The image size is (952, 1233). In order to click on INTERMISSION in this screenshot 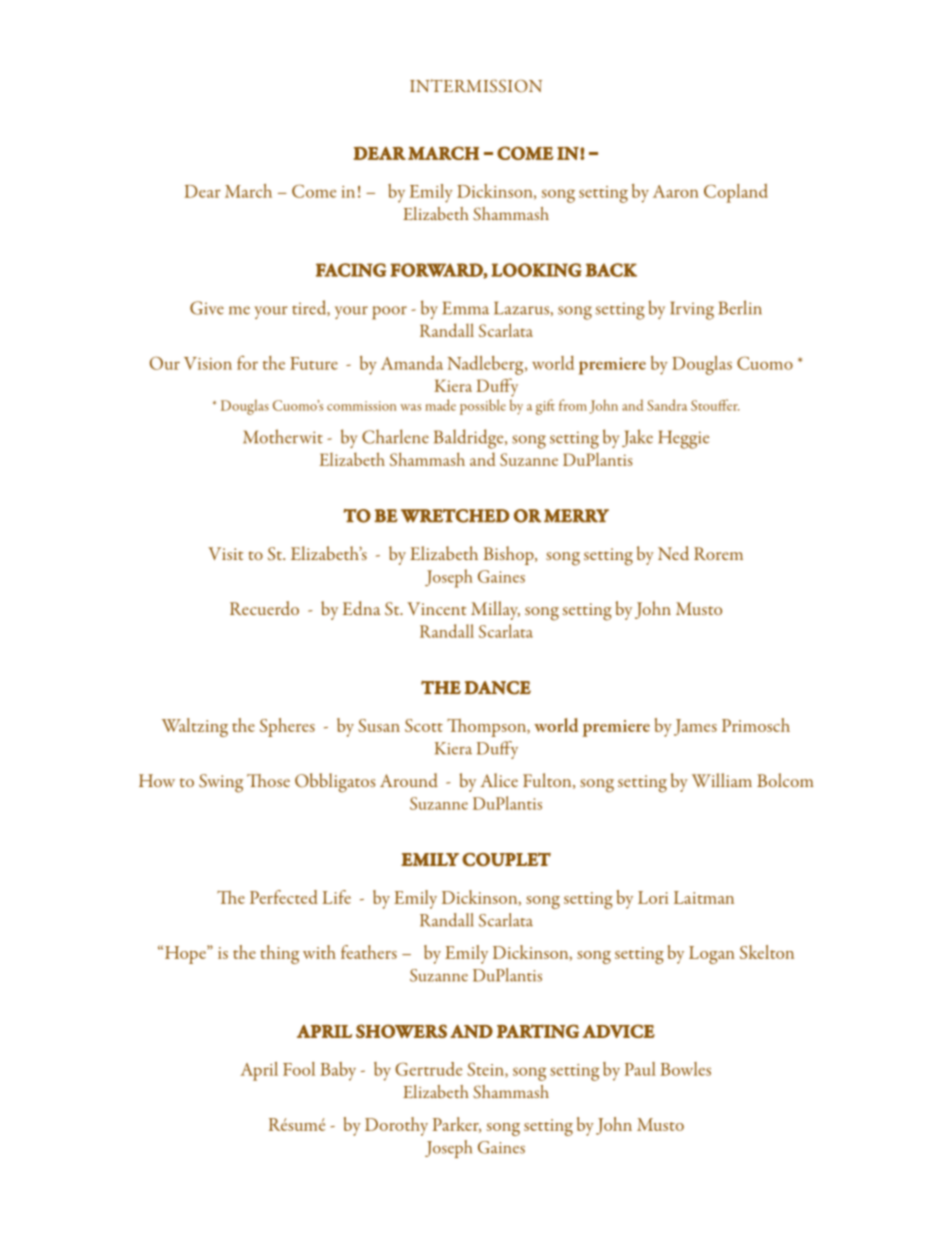, I will do `click(476, 86)`.
